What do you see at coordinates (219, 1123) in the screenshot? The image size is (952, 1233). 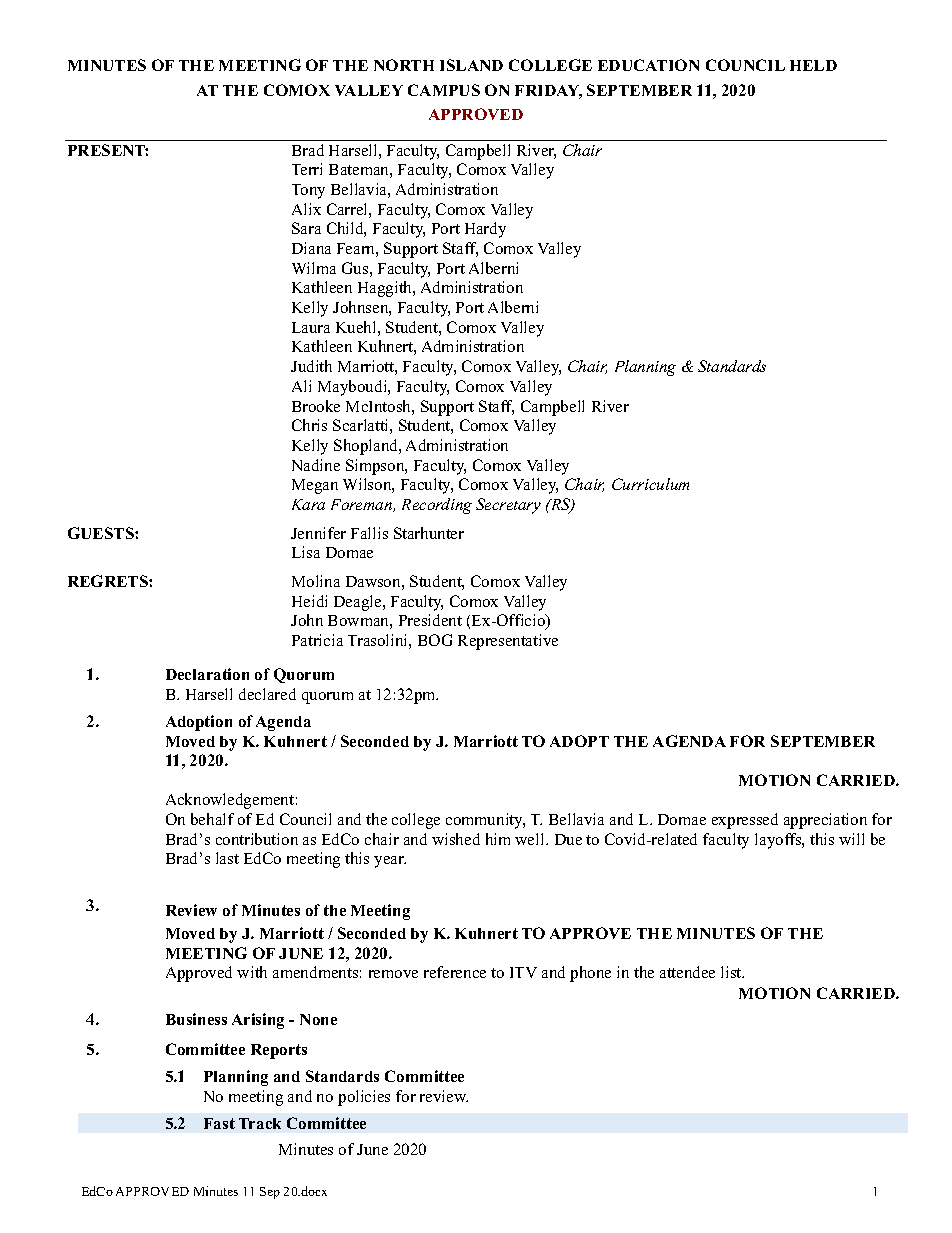 I see `Fast` at bounding box center [219, 1123].
